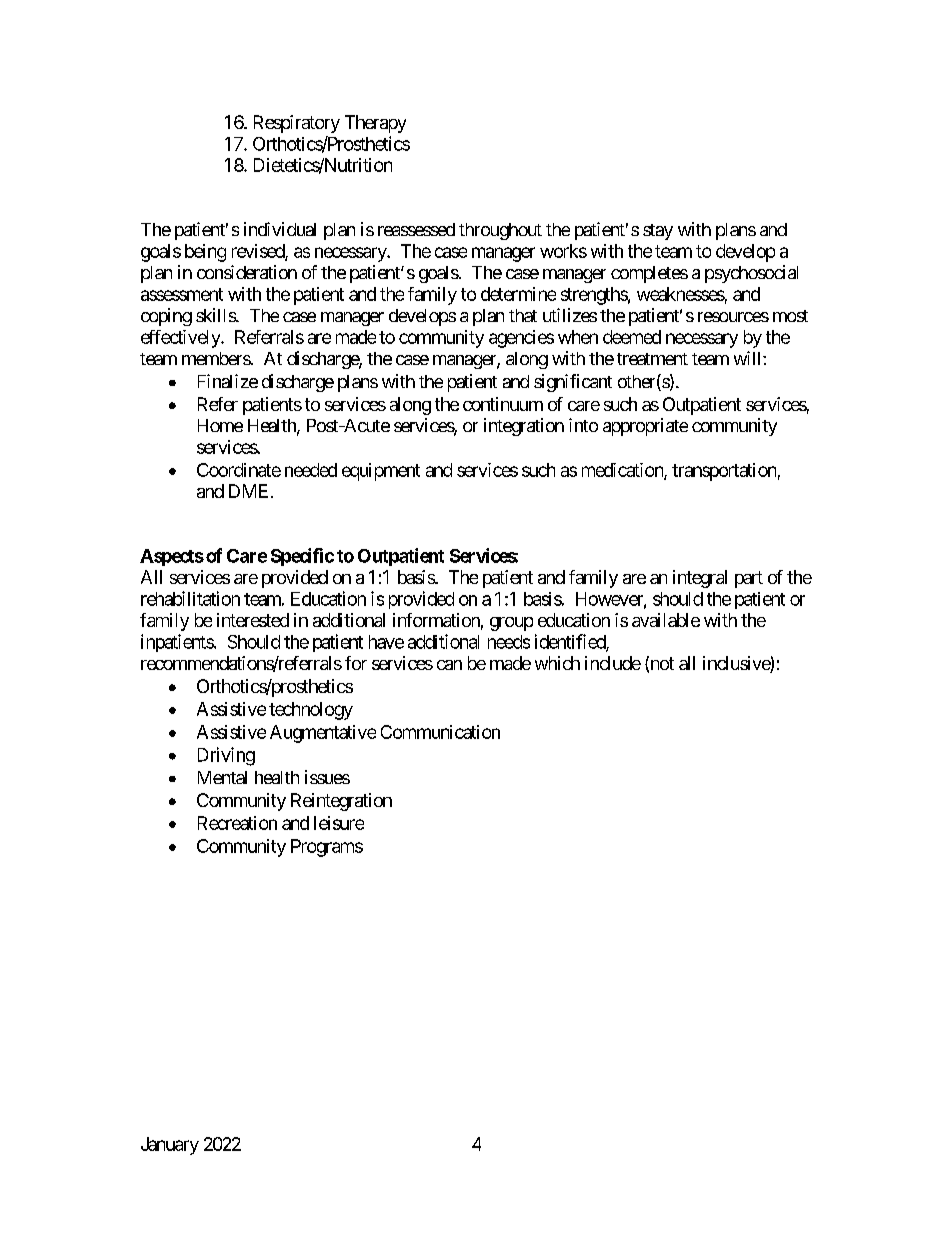 The height and width of the screenshot is (1233, 952). I want to click on January, so click(170, 1146).
